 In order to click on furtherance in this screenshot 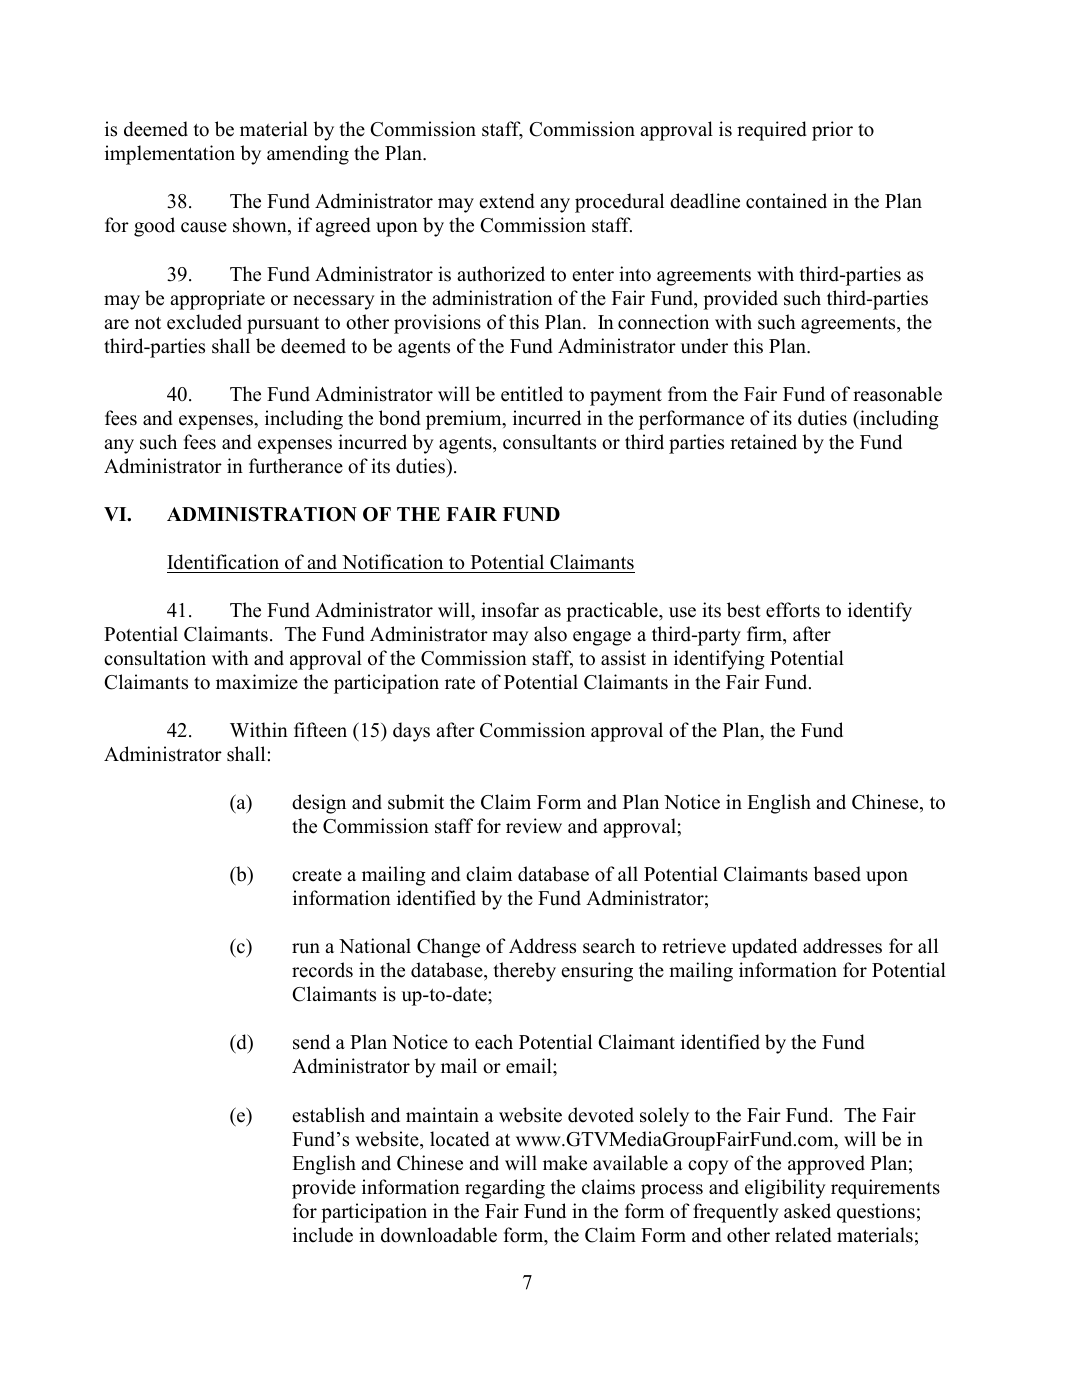, I will do `click(296, 466)`.
